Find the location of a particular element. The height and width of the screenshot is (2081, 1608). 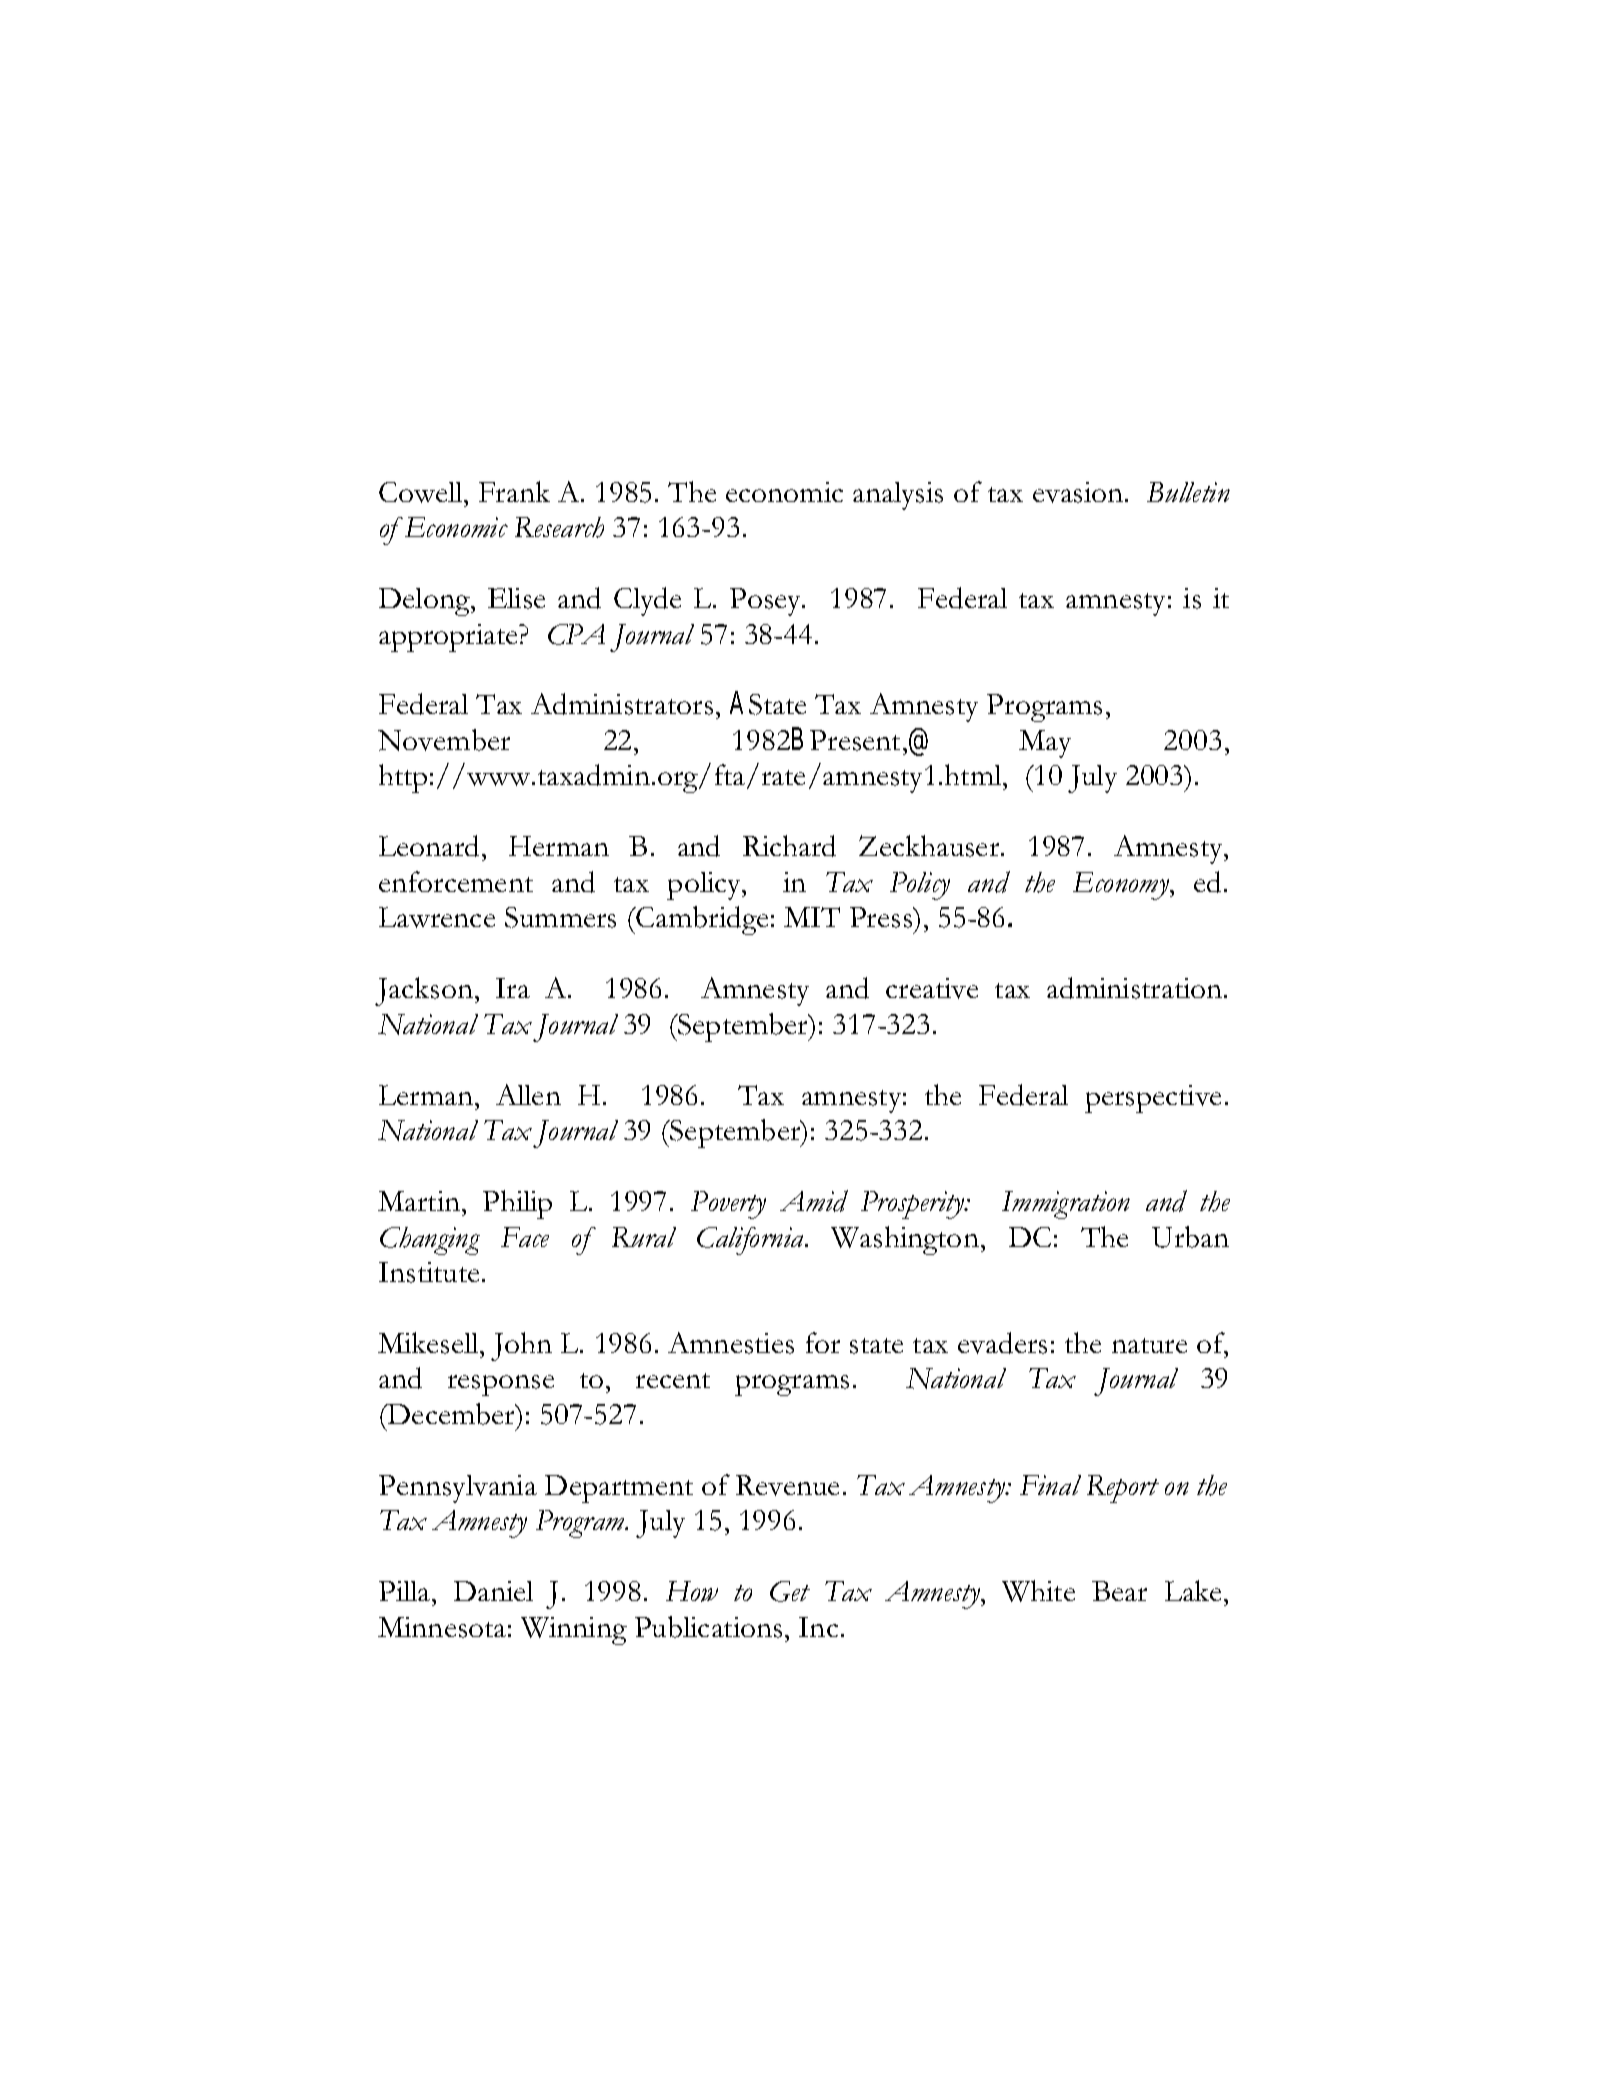

Research is located at coordinates (559, 527).
